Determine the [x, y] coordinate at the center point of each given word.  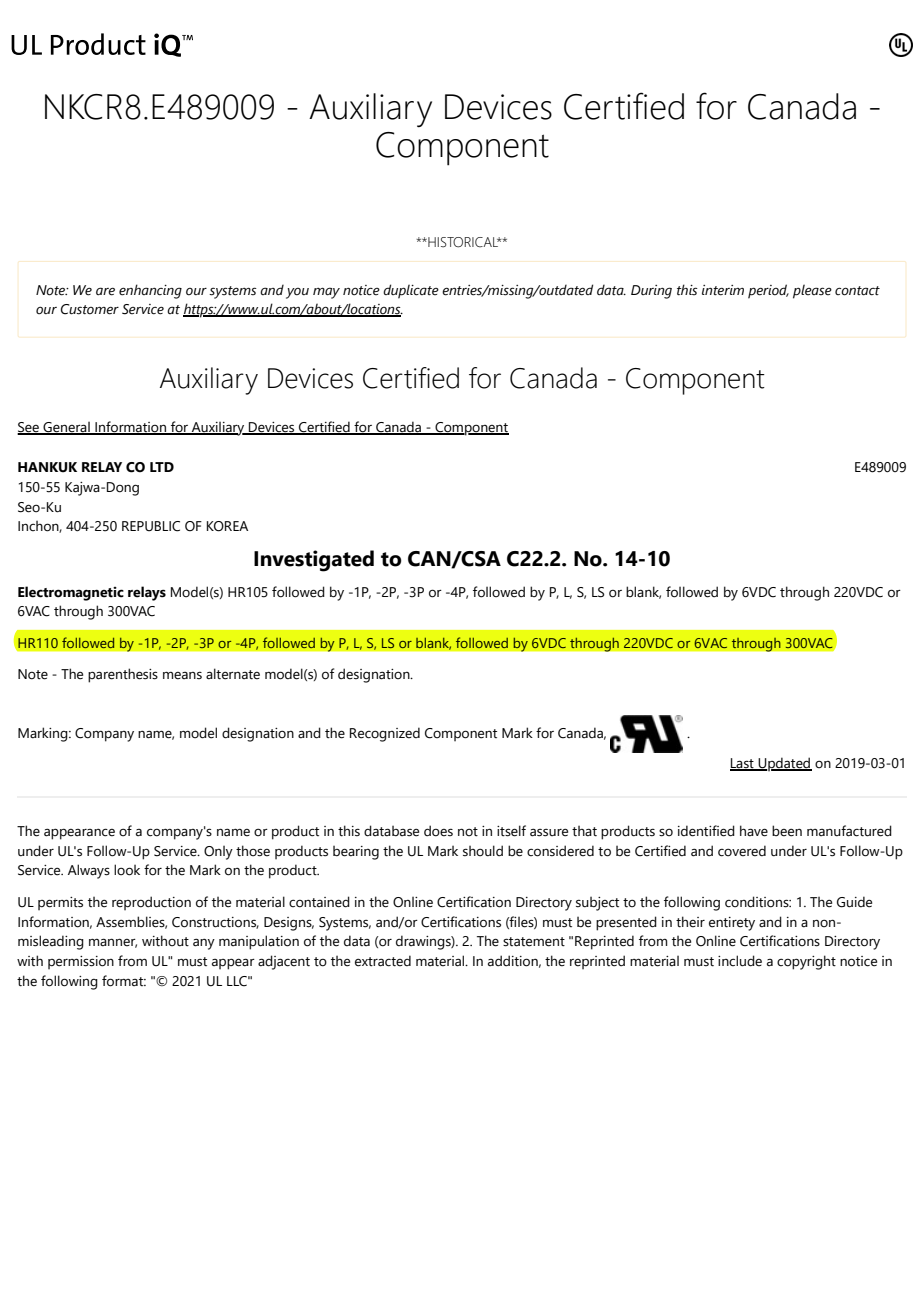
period [768, 291]
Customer [90, 309]
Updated [784, 764]
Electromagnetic [71, 593]
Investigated [314, 561]
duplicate [411, 291]
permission [81, 962]
